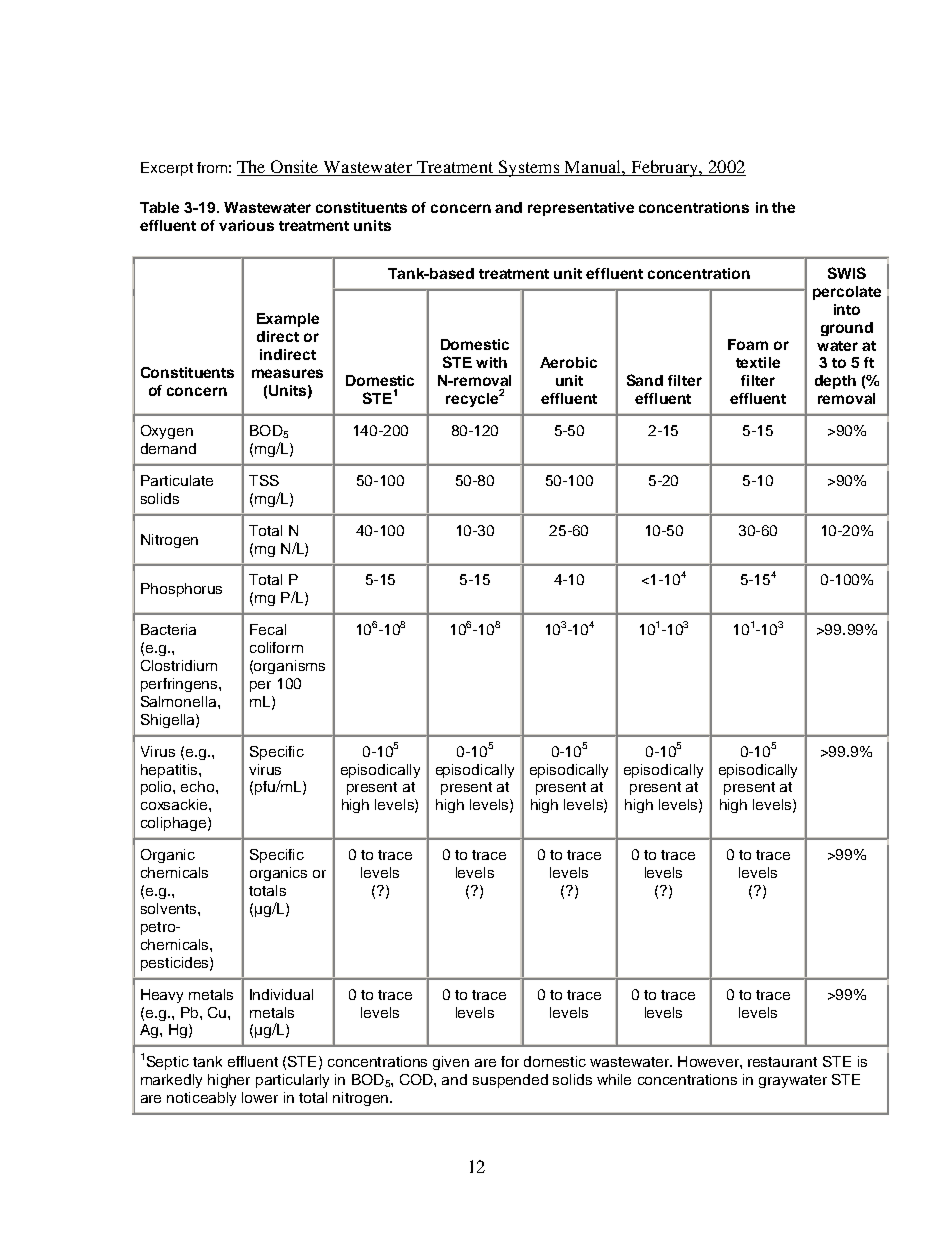 The image size is (952, 1233). What do you see at coordinates (268, 629) in the page?
I see `Fecal` at bounding box center [268, 629].
